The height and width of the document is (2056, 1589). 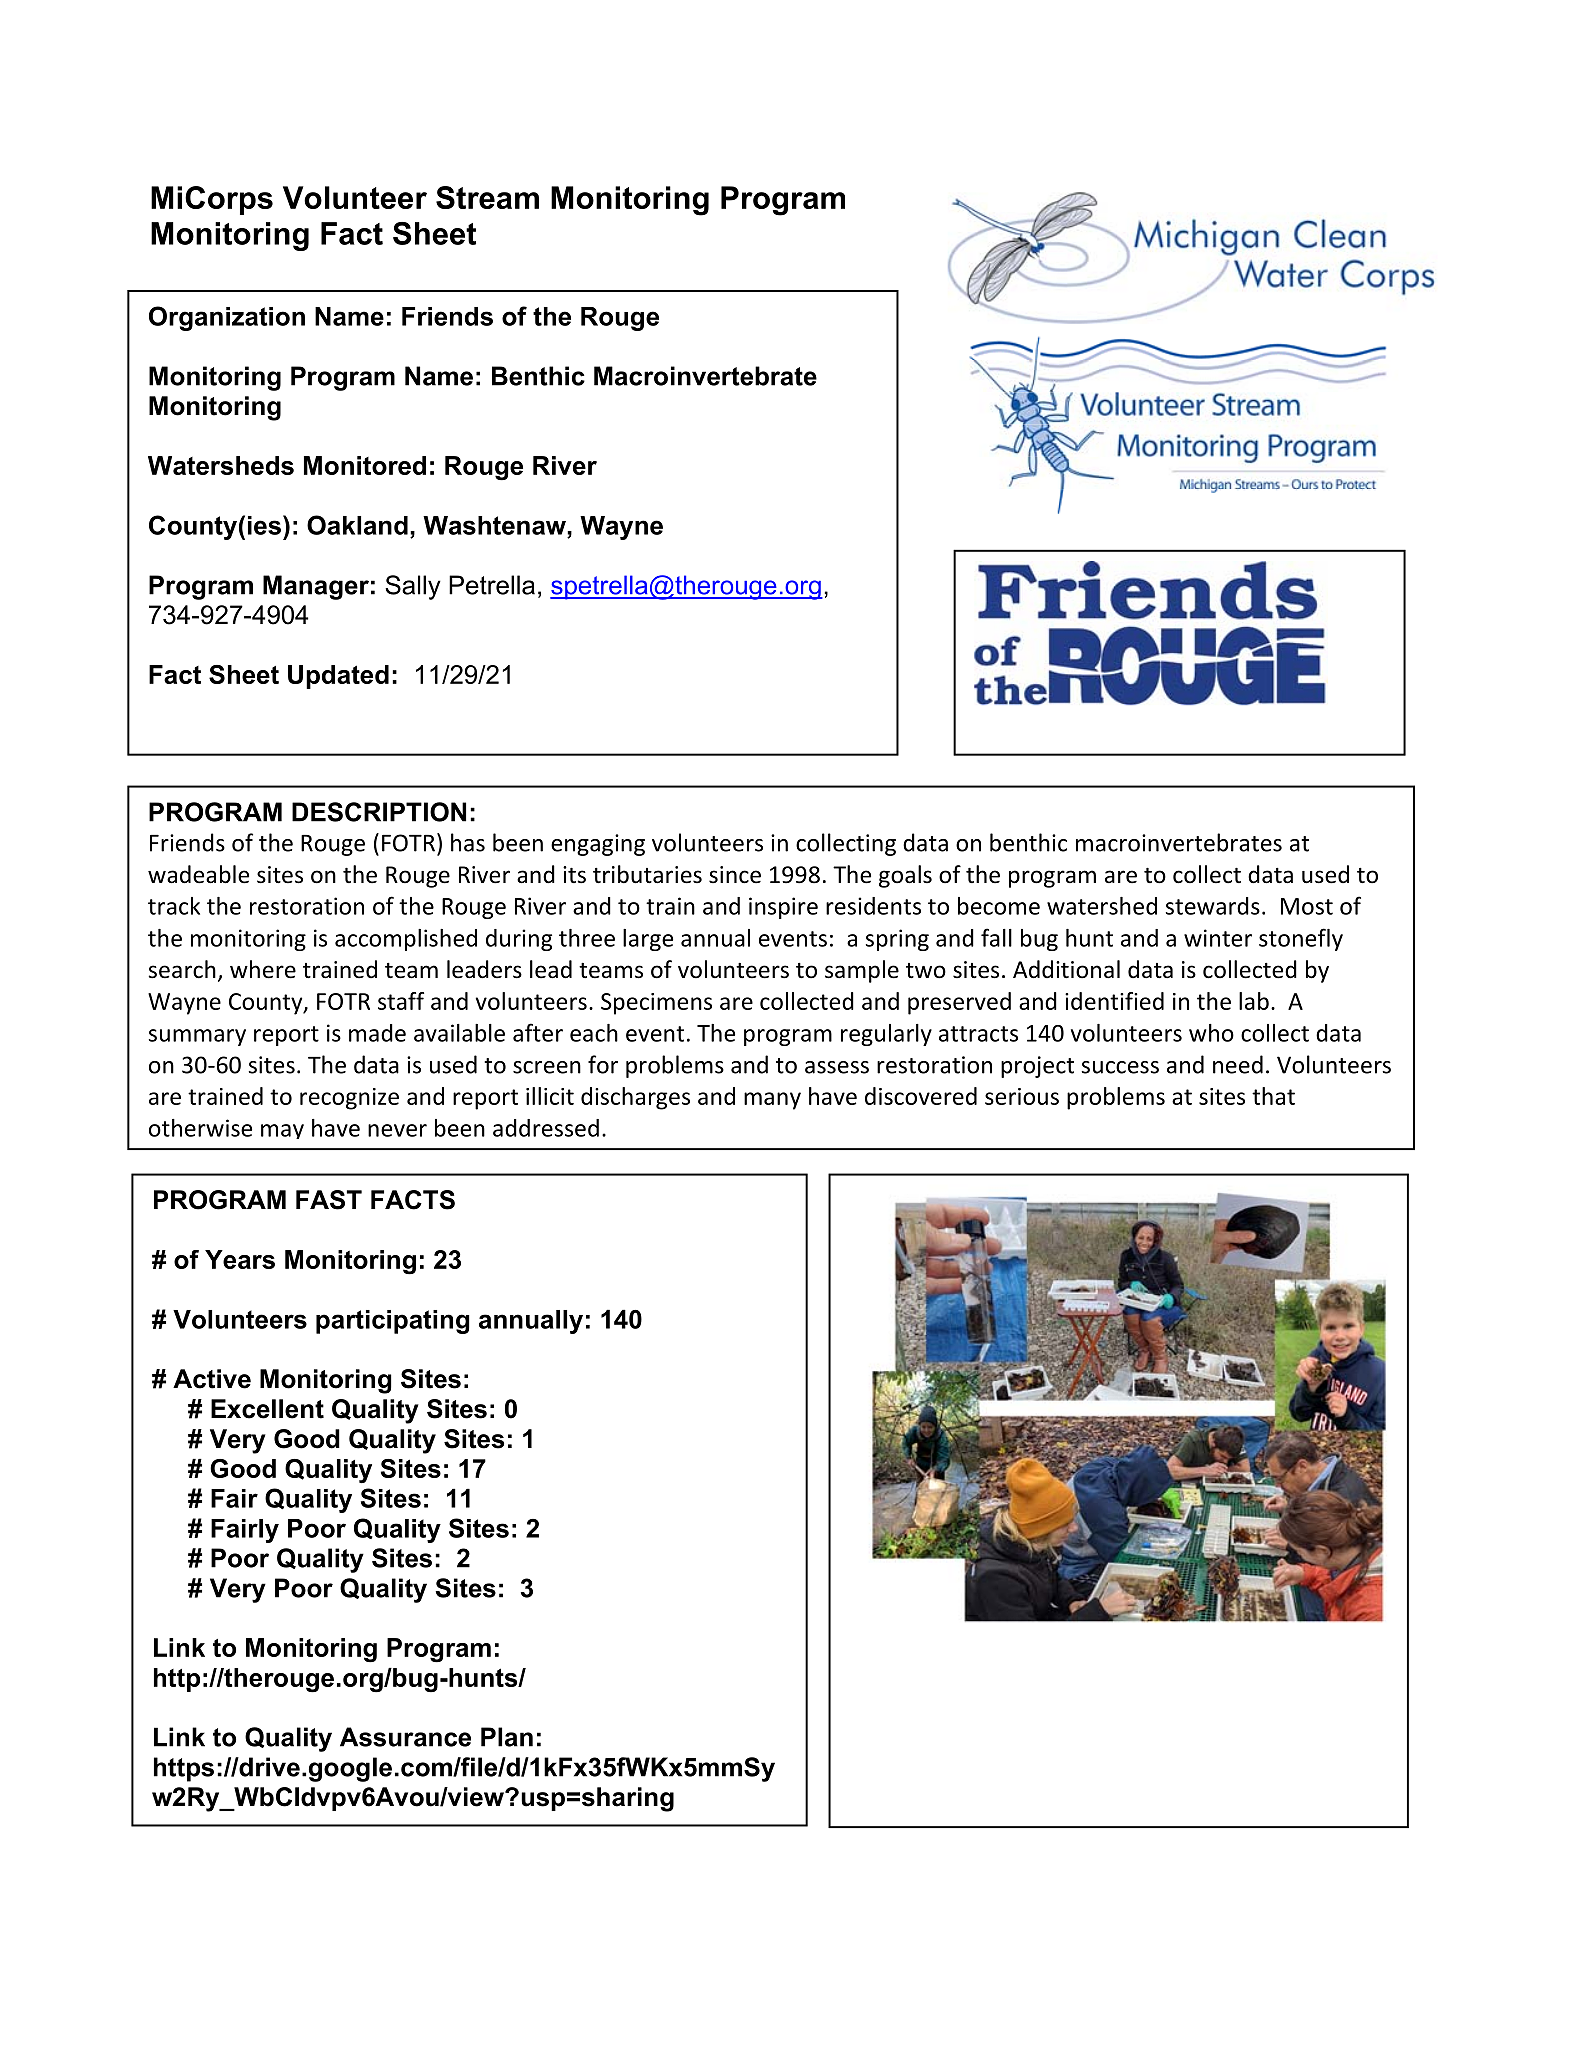 I want to click on Organization, so click(x=227, y=318).
